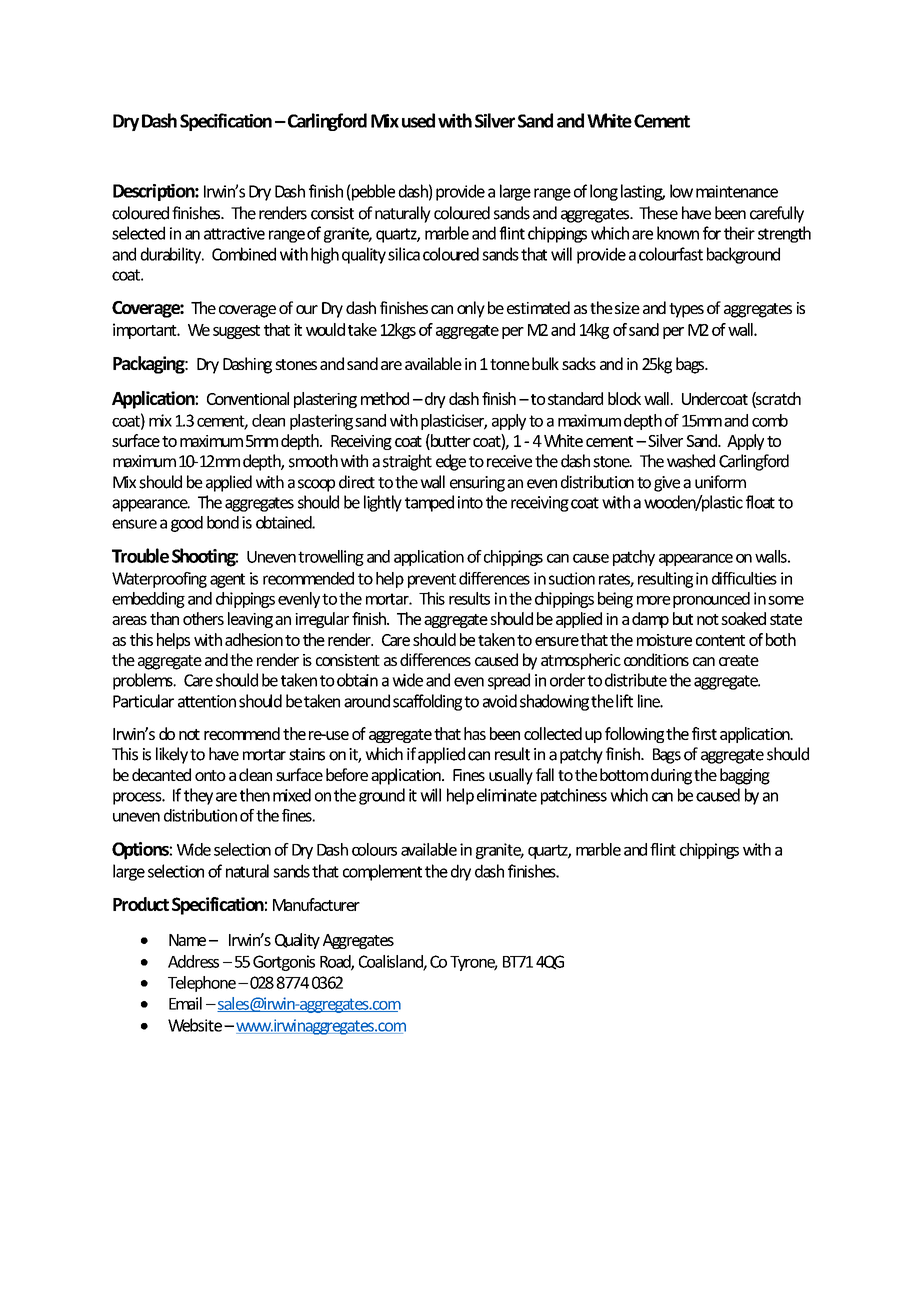 This document has height=1308, width=924. Describe the element at coordinates (704, 733) in the document. I see `first` at that location.
